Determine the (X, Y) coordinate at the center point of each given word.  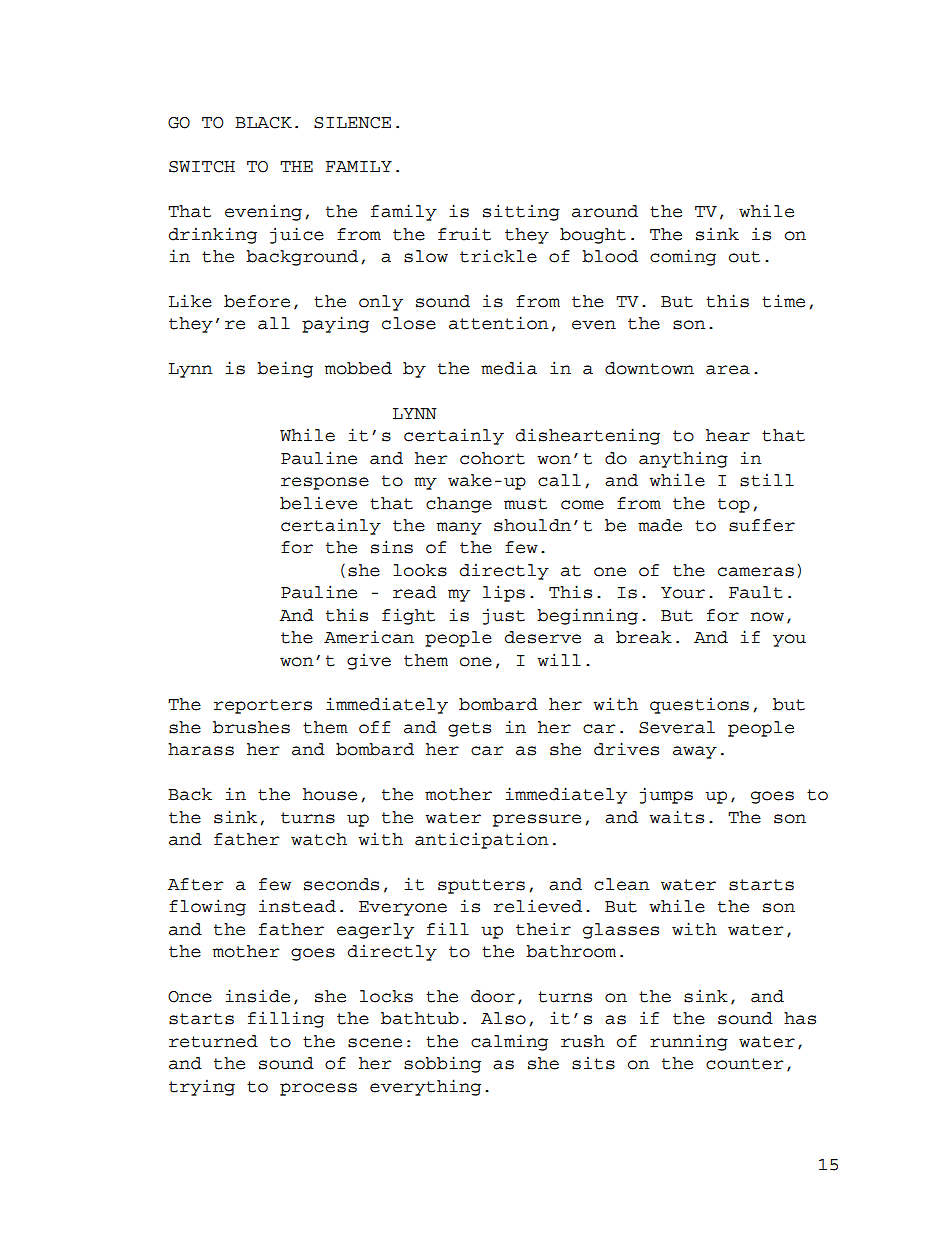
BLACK (263, 123)
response (325, 483)
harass (201, 749)
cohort (492, 458)
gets (469, 729)
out (744, 257)
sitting (521, 212)
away (695, 752)
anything (683, 459)
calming (509, 1042)
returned (213, 1041)
